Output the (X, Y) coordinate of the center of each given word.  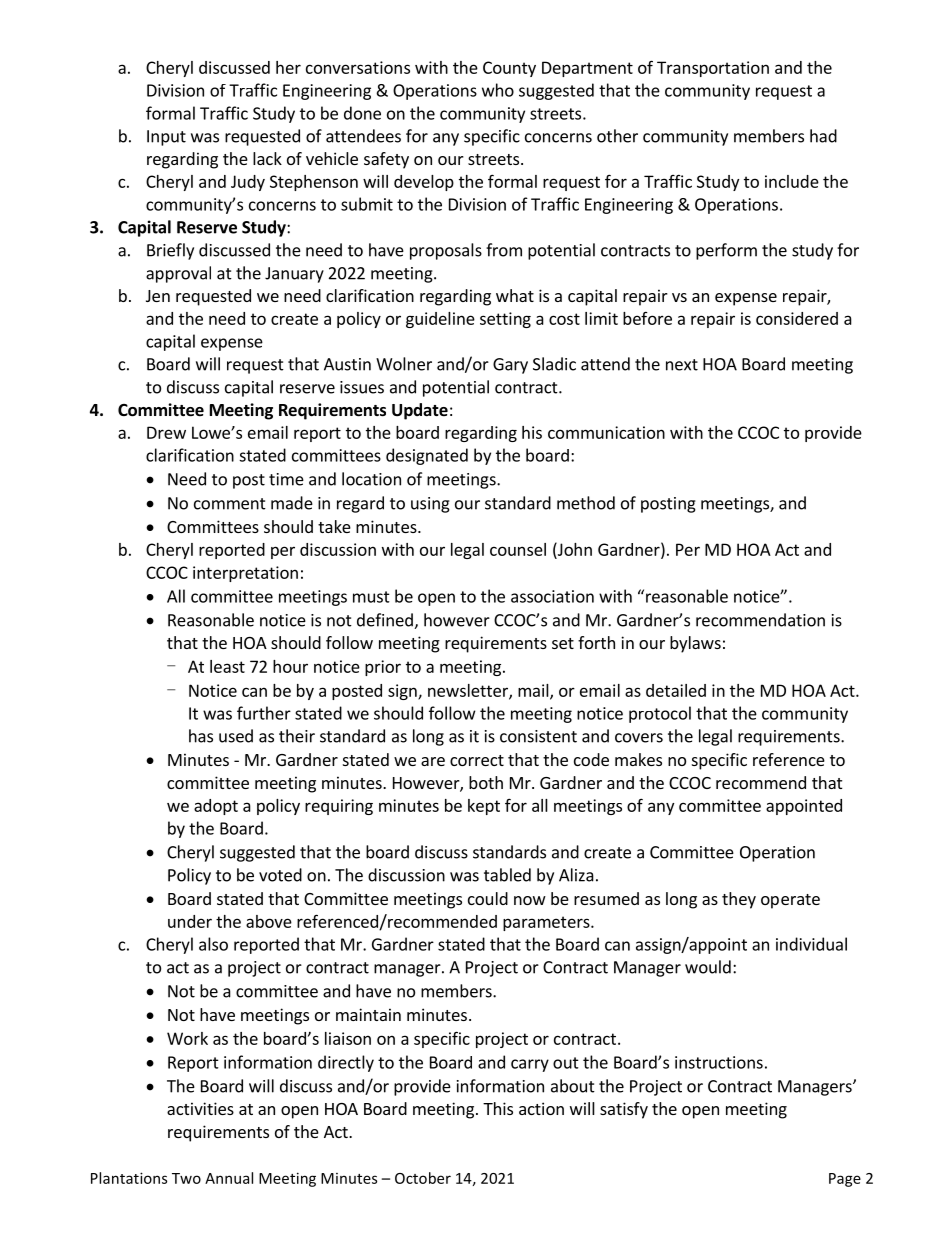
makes (638, 759)
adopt (216, 807)
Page (845, 1180)
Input (166, 138)
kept (484, 807)
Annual (229, 1178)
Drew (166, 432)
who (498, 90)
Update (420, 411)
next (682, 365)
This (498, 1108)
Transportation (713, 69)
